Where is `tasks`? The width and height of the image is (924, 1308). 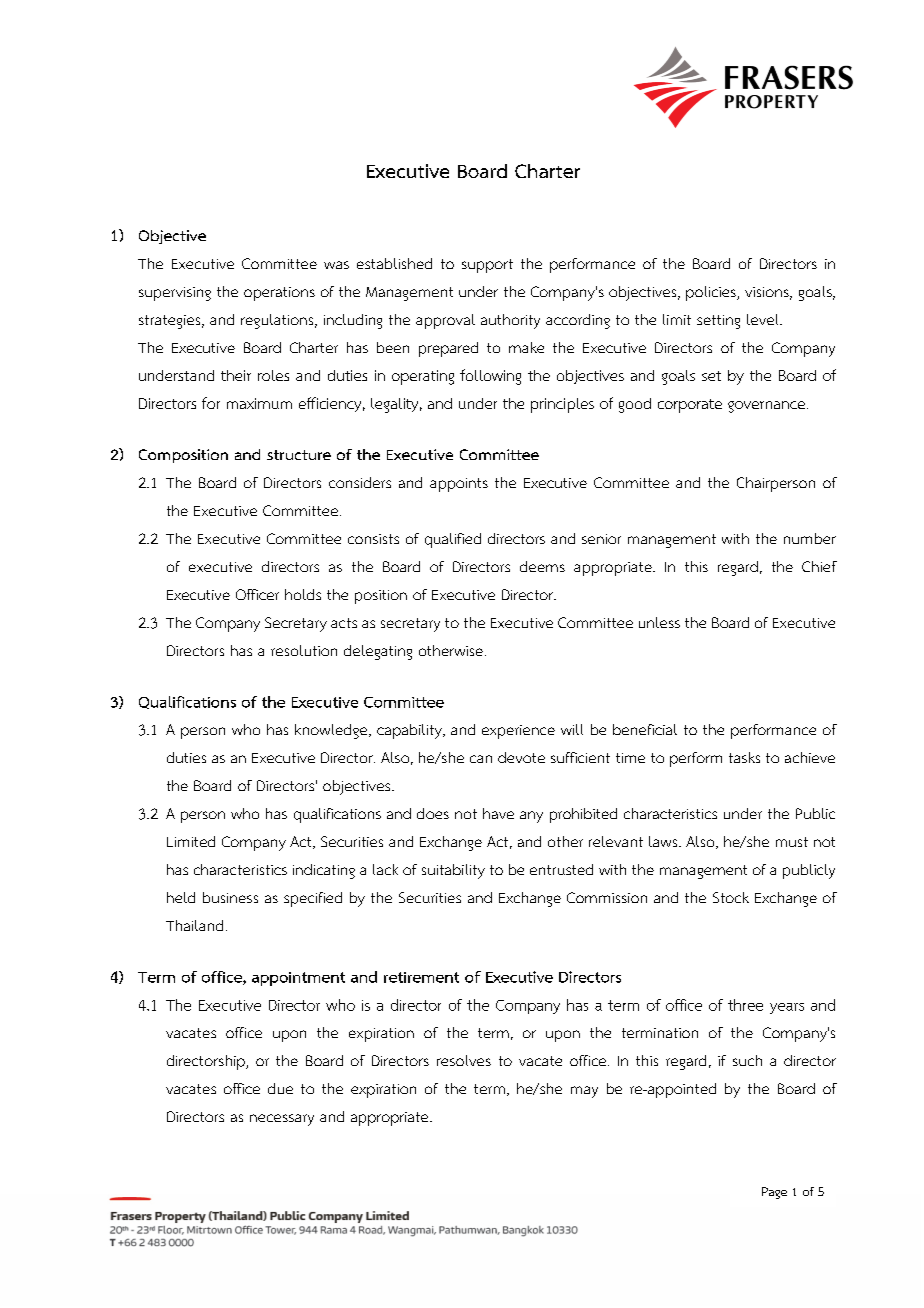
tasks is located at coordinates (744, 757).
